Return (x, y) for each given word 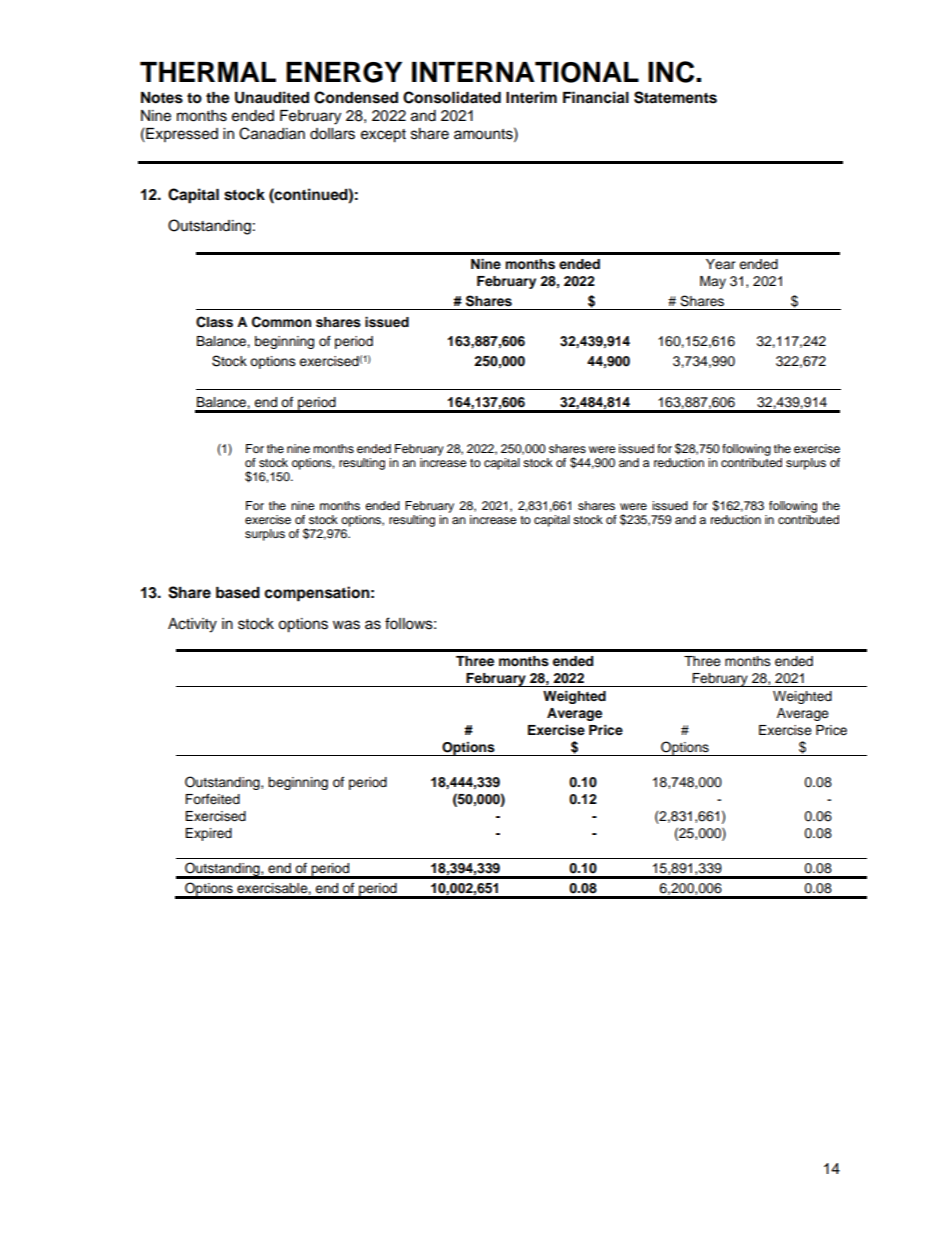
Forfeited (212, 799)
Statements (675, 97)
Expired (208, 834)
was (346, 625)
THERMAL (208, 72)
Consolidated (452, 97)
